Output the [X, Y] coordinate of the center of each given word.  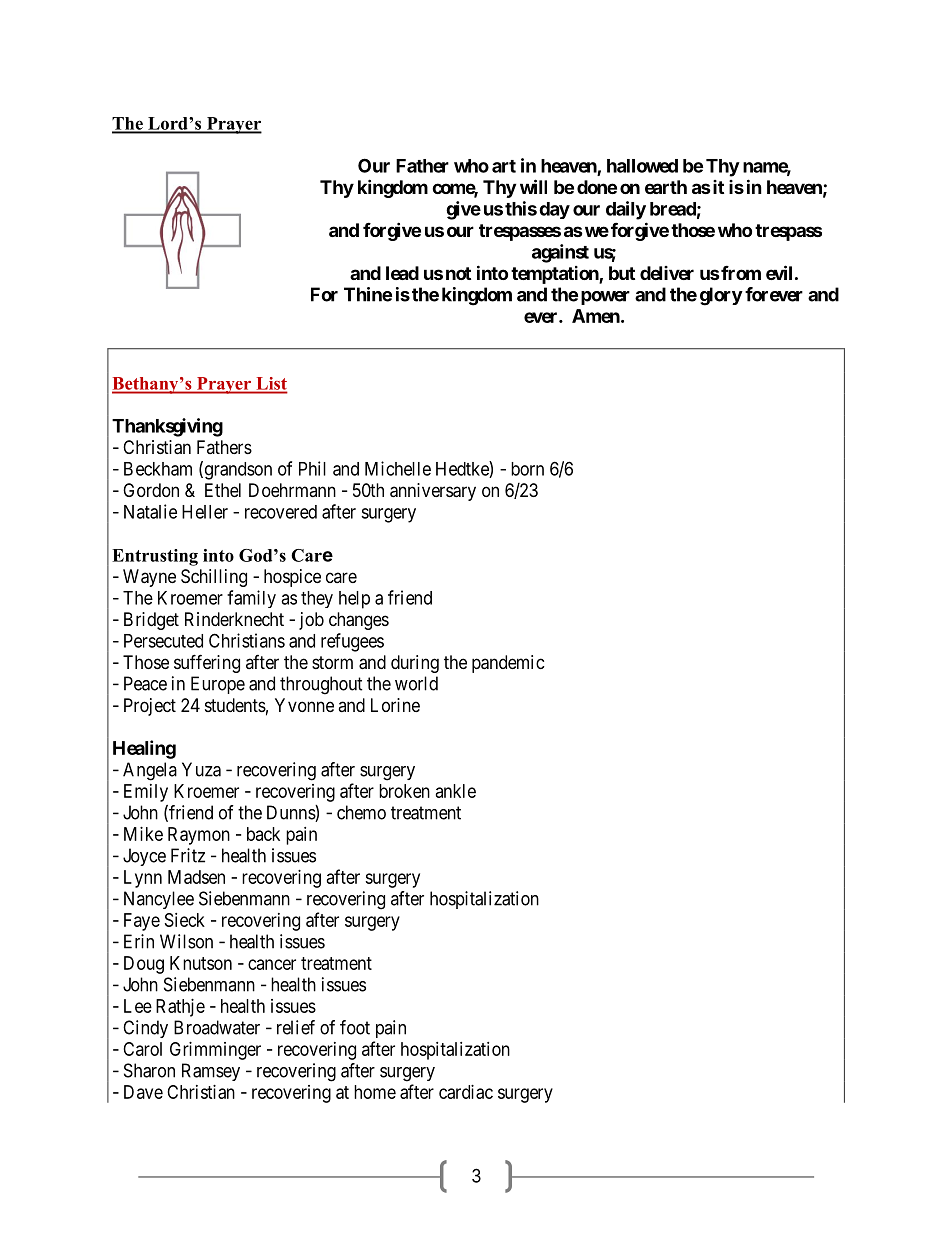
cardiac [466, 1092]
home [375, 1092]
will [533, 186]
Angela [150, 771]
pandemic [508, 664]
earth [666, 187]
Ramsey [211, 1072]
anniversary [433, 492]
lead [402, 273]
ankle [456, 791]
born [527, 469]
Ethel [223, 490]
